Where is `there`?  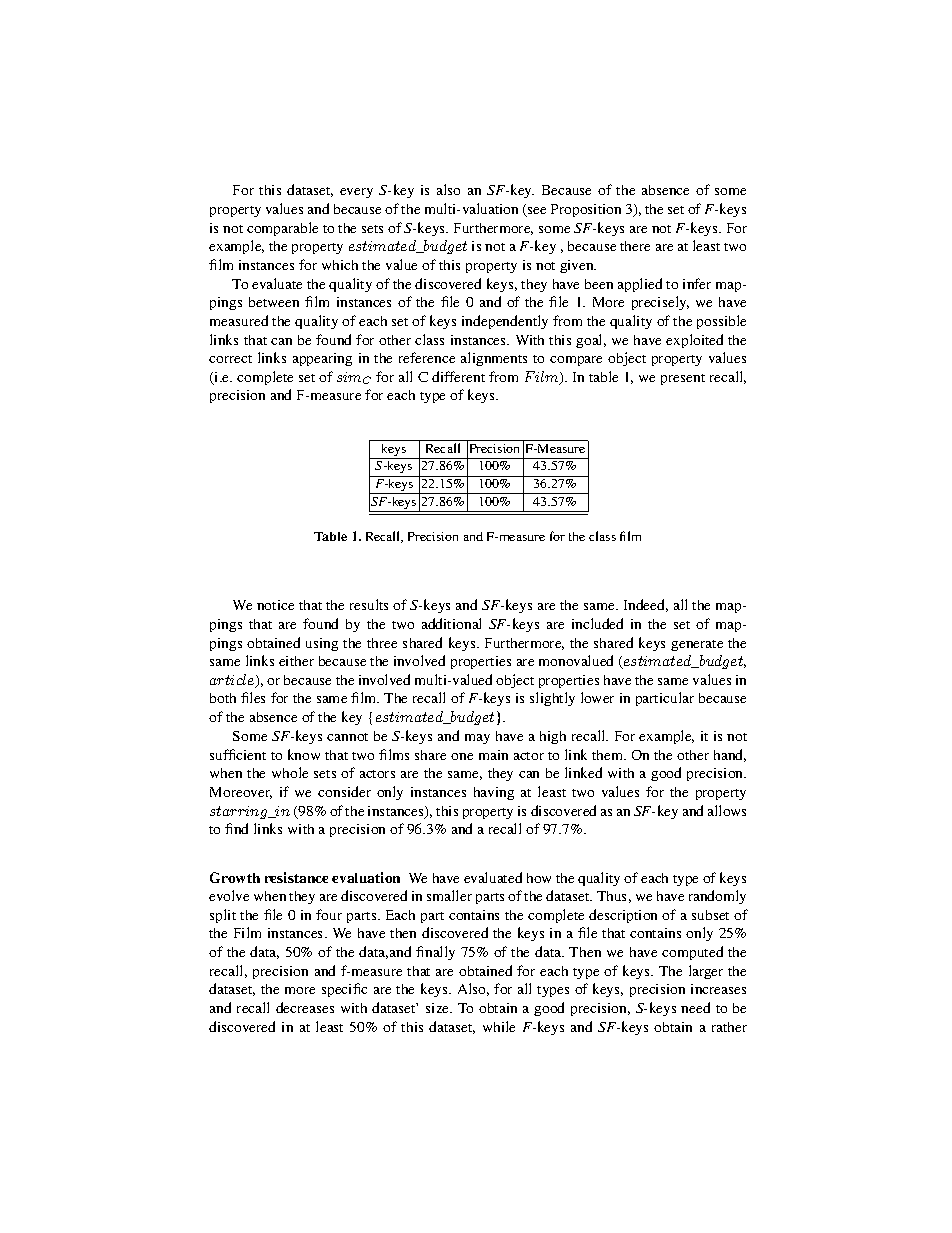
there is located at coordinates (635, 246).
